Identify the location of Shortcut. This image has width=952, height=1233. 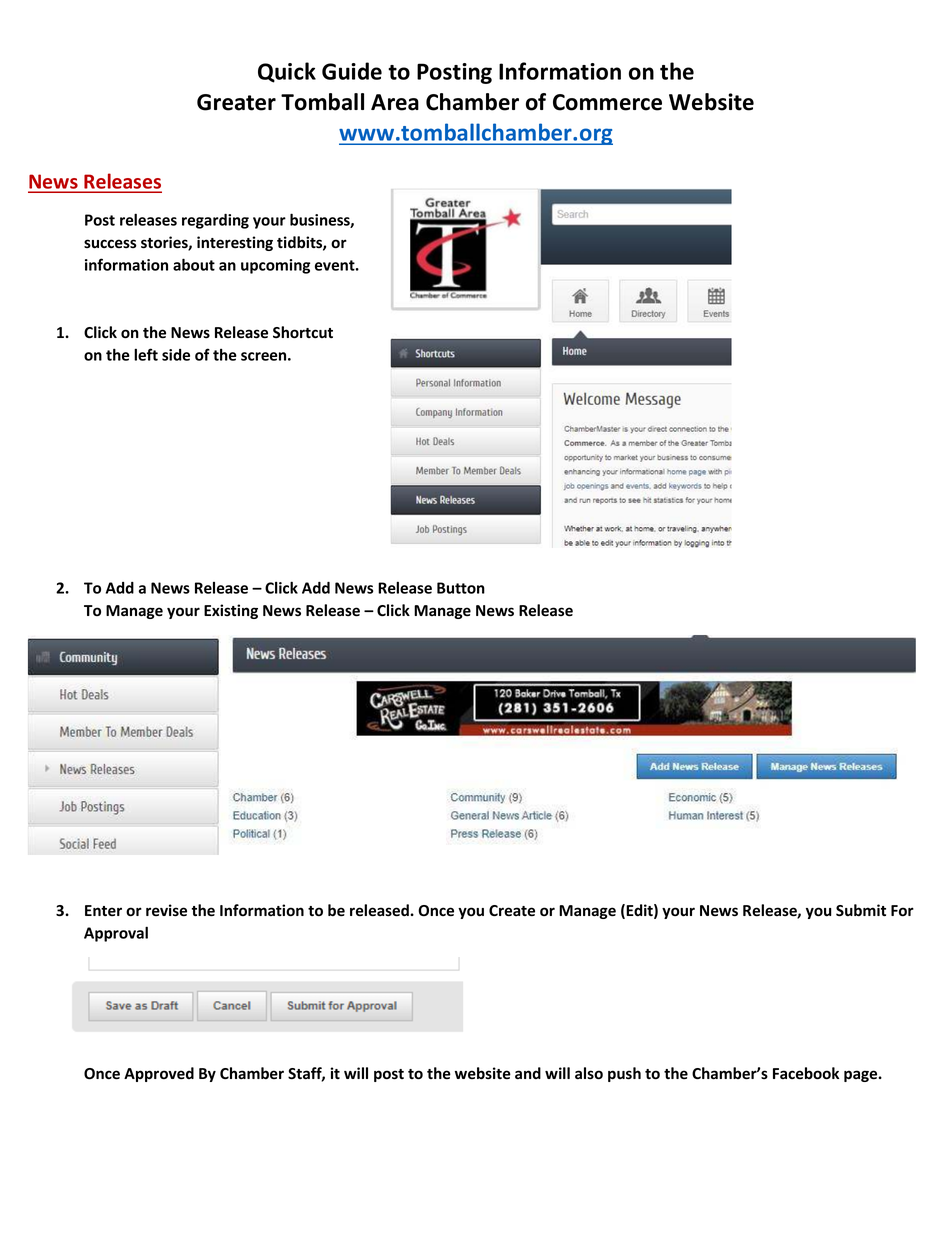
(303, 332).
